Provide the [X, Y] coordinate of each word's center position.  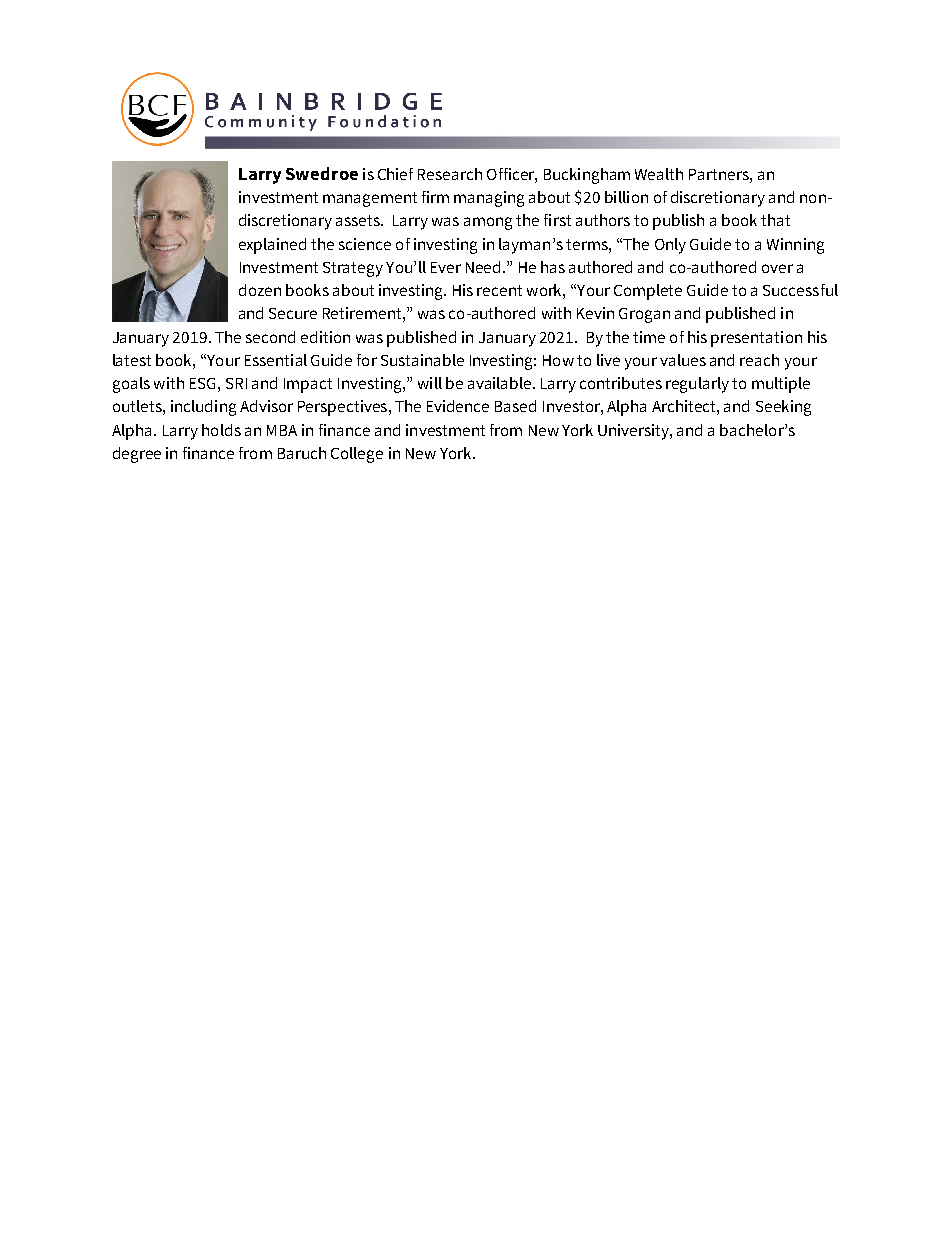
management [370, 199]
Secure [293, 313]
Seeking [783, 408]
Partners [720, 174]
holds [221, 430]
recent [499, 290]
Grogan [644, 315]
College [357, 455]
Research [450, 174]
